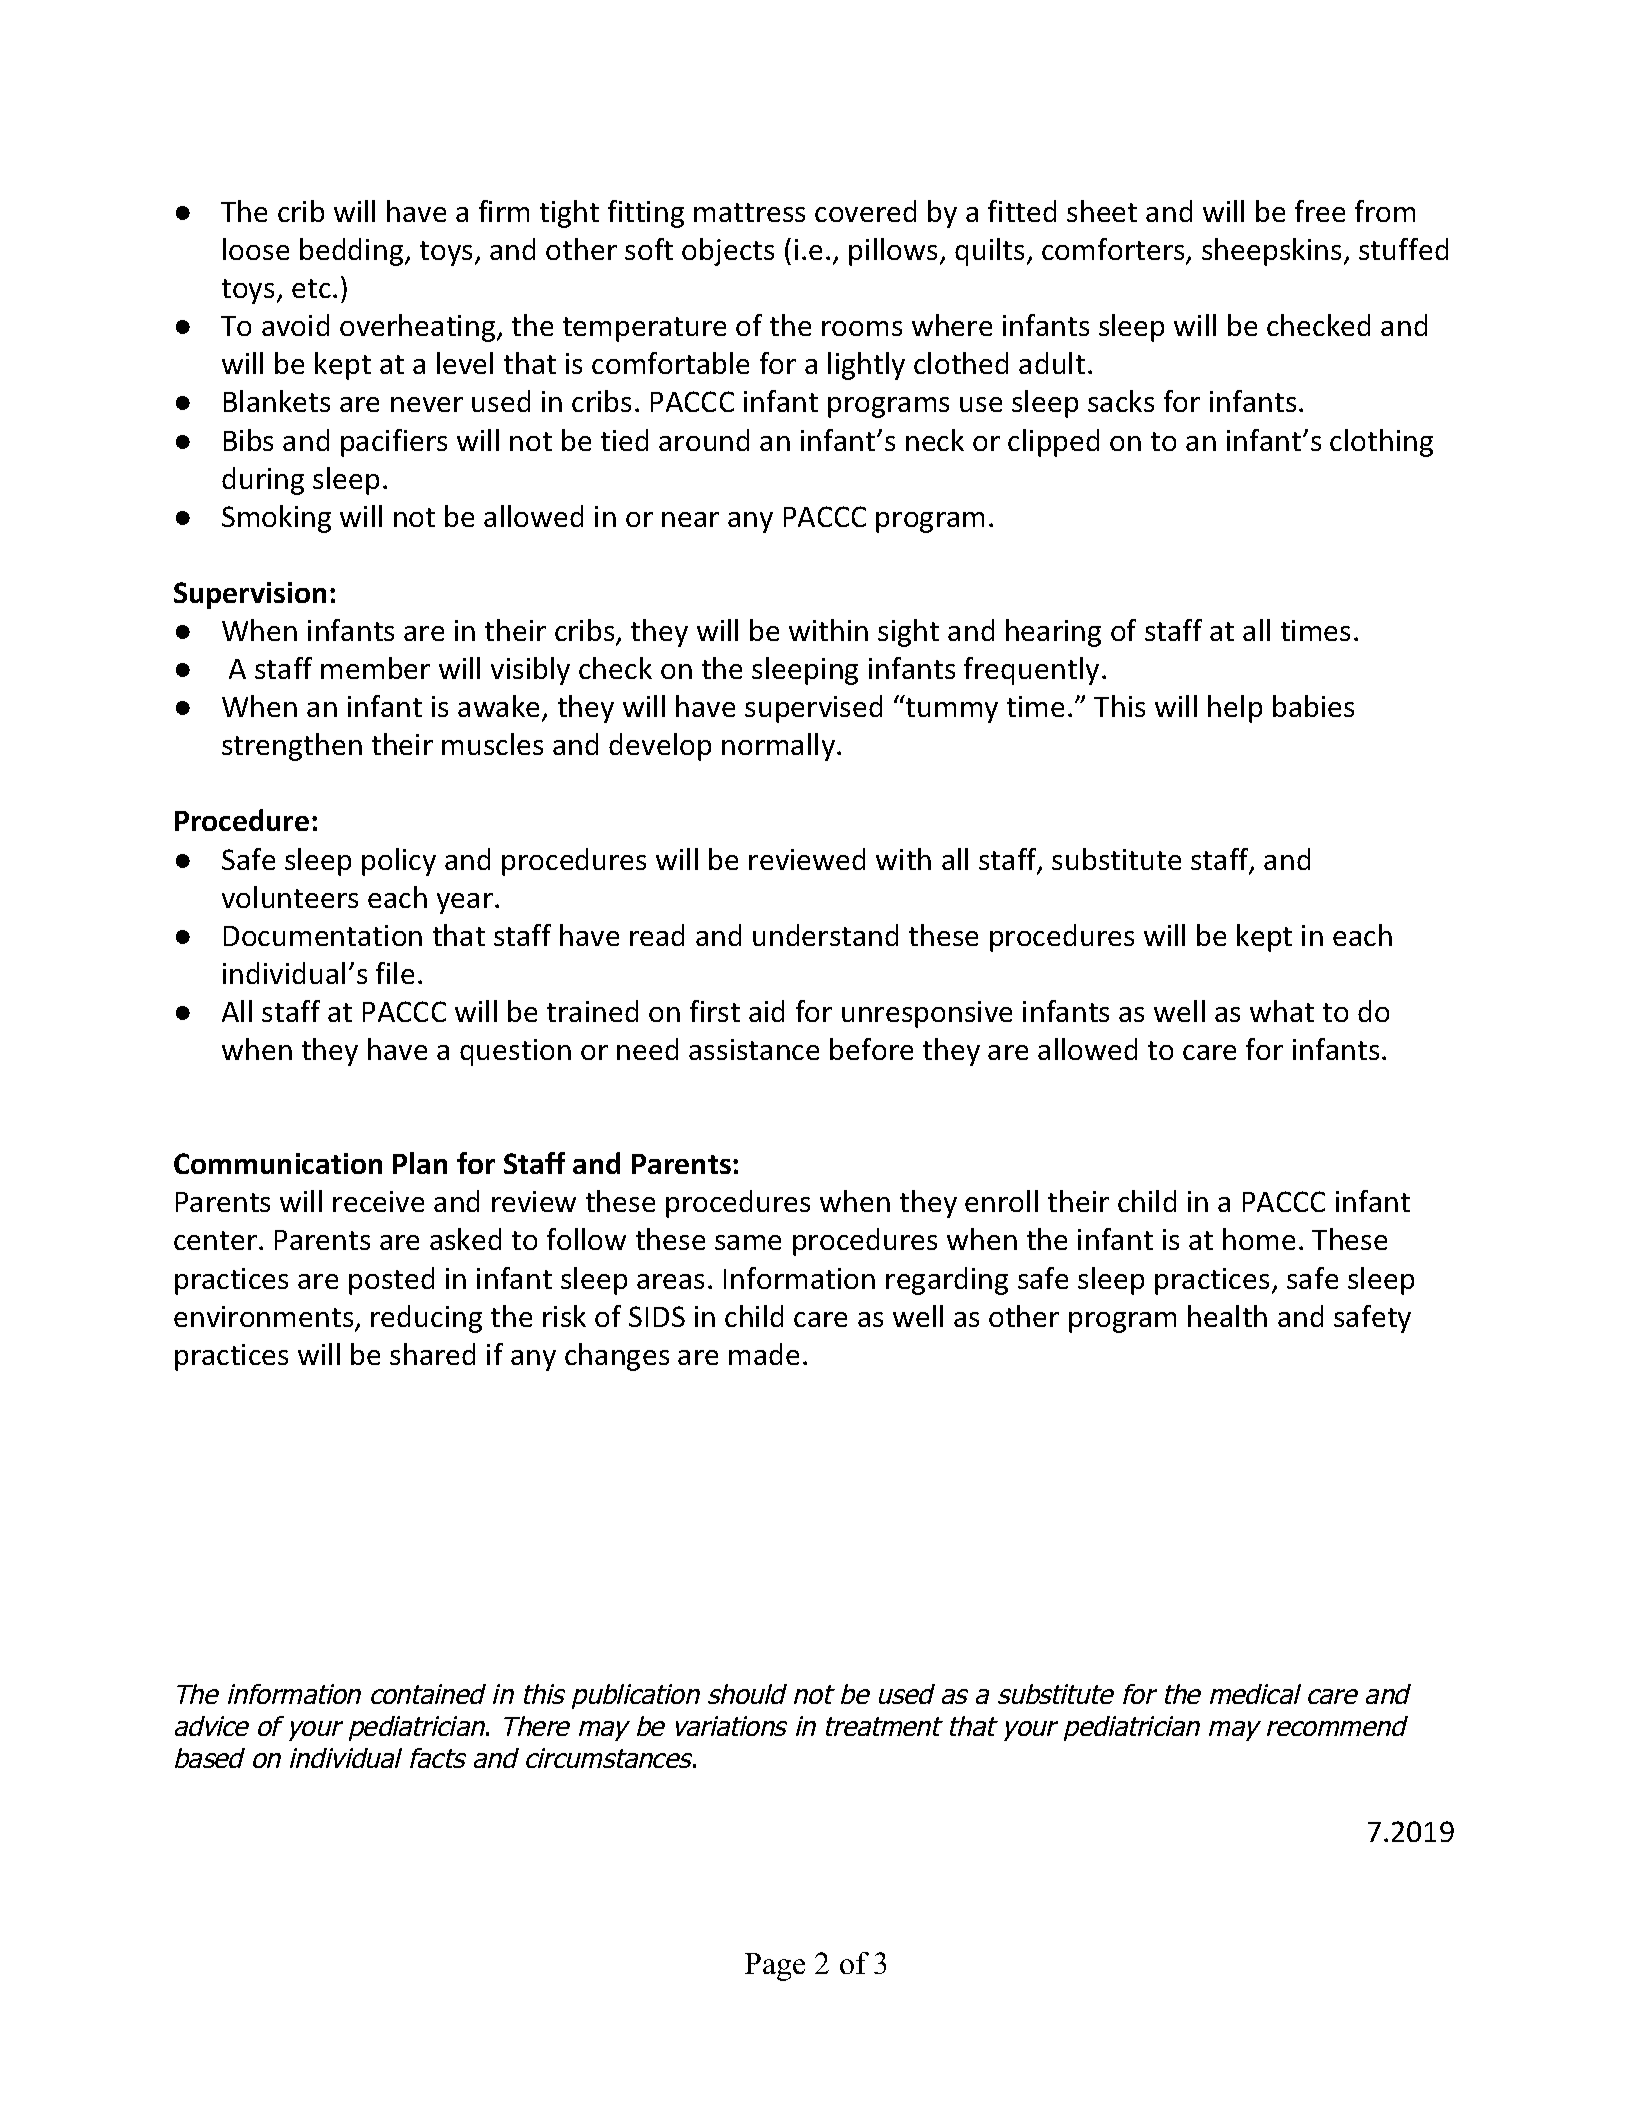 The height and width of the page is (2117, 1636). I want to click on assistance, so click(754, 1049).
